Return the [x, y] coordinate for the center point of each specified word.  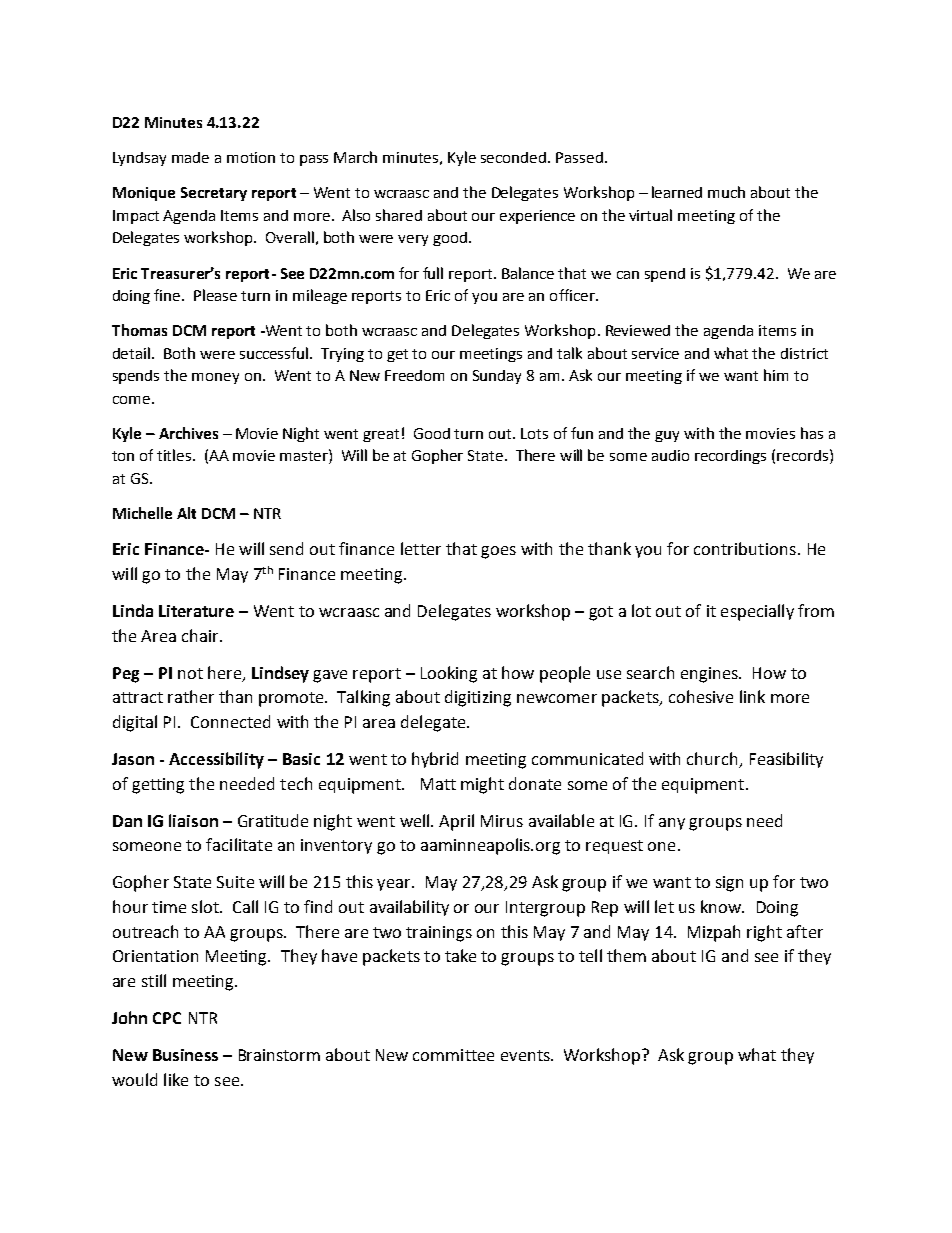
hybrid [435, 760]
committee [453, 1055]
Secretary [214, 194]
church [713, 760]
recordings [730, 457]
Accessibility [216, 760]
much [726, 192]
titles [175, 455]
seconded [515, 157]
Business [185, 1055]
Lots [534, 433]
